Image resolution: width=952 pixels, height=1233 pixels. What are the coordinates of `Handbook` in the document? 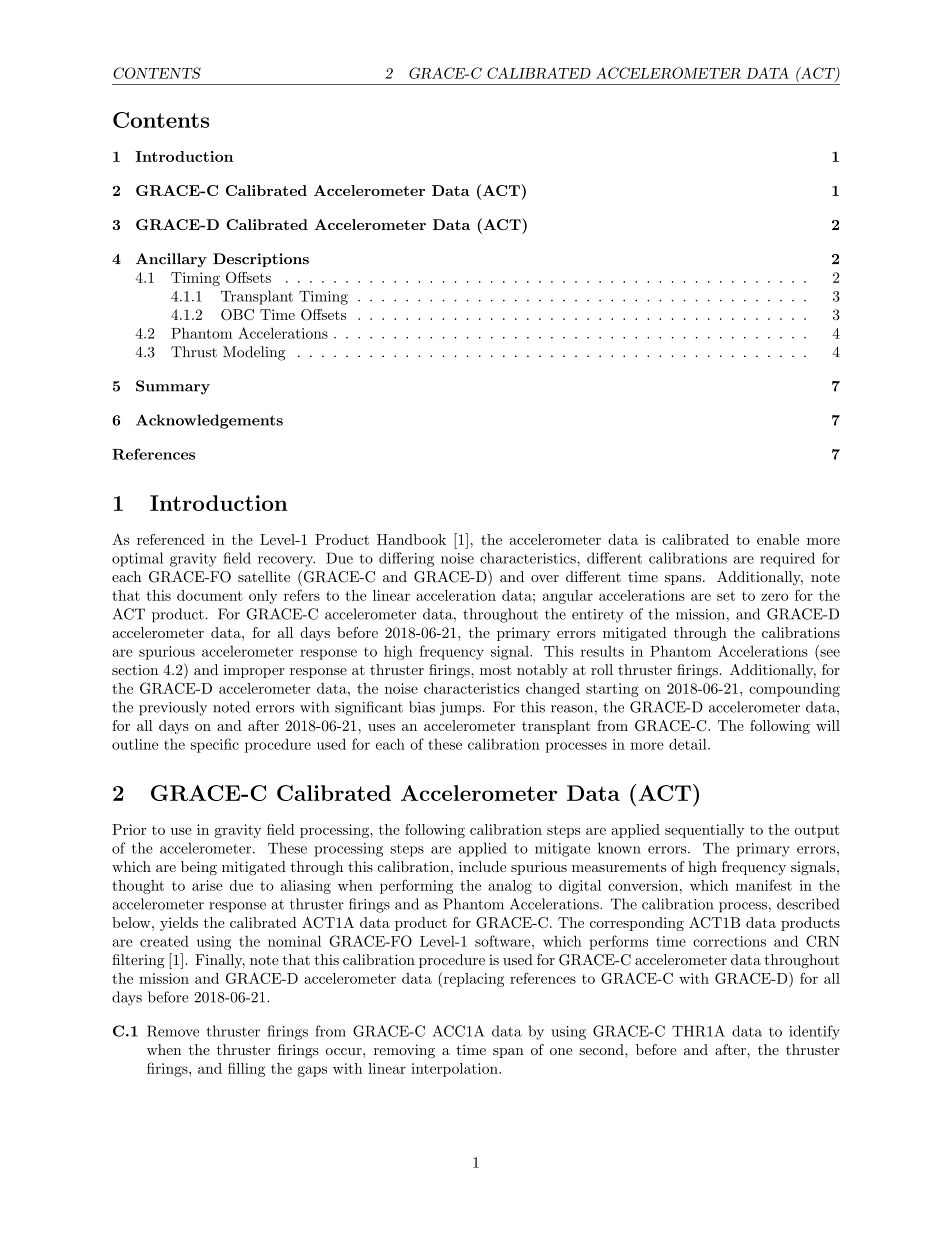 It's located at (411, 539).
